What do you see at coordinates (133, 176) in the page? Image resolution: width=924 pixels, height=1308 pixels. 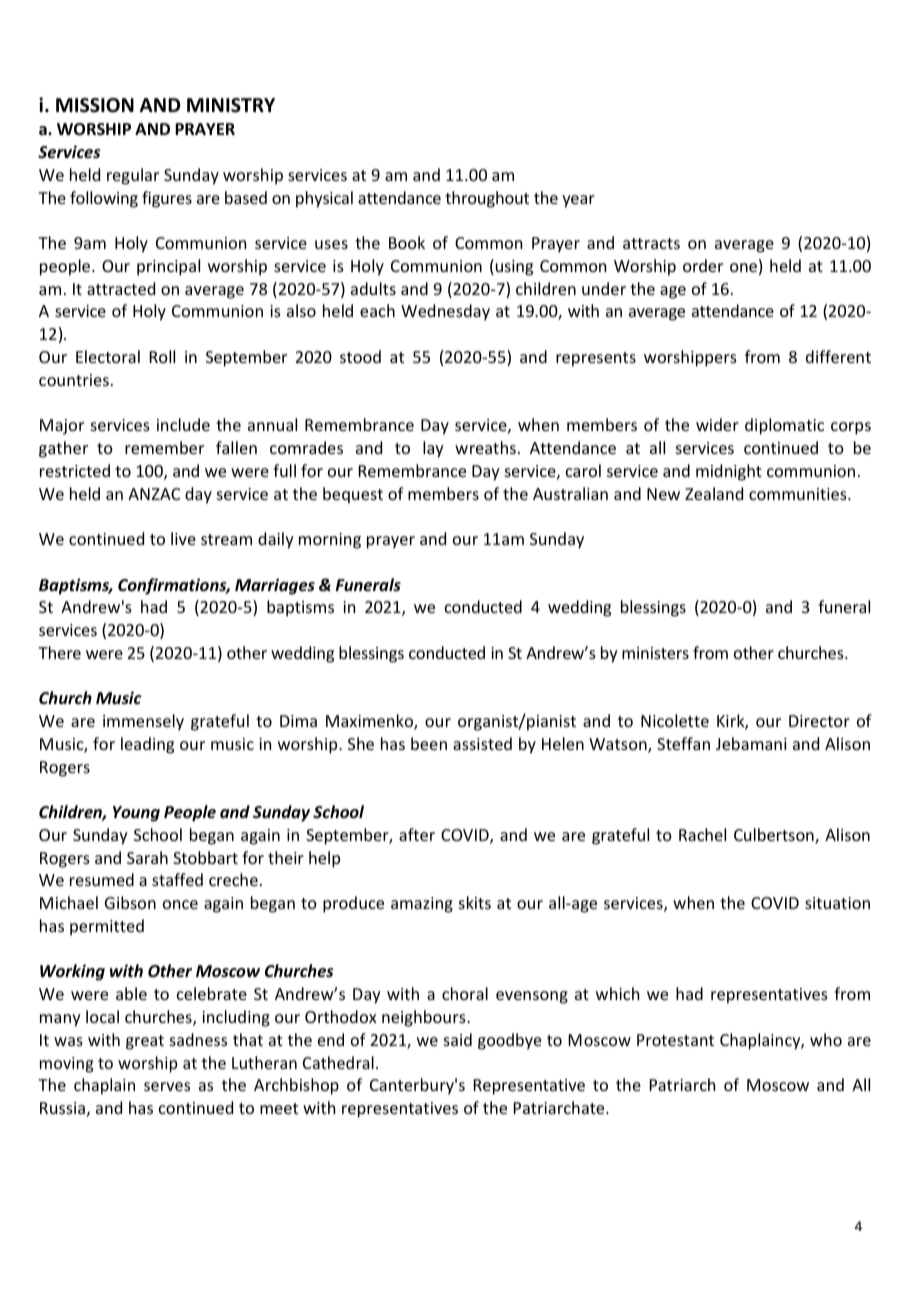 I see `regular` at bounding box center [133, 176].
